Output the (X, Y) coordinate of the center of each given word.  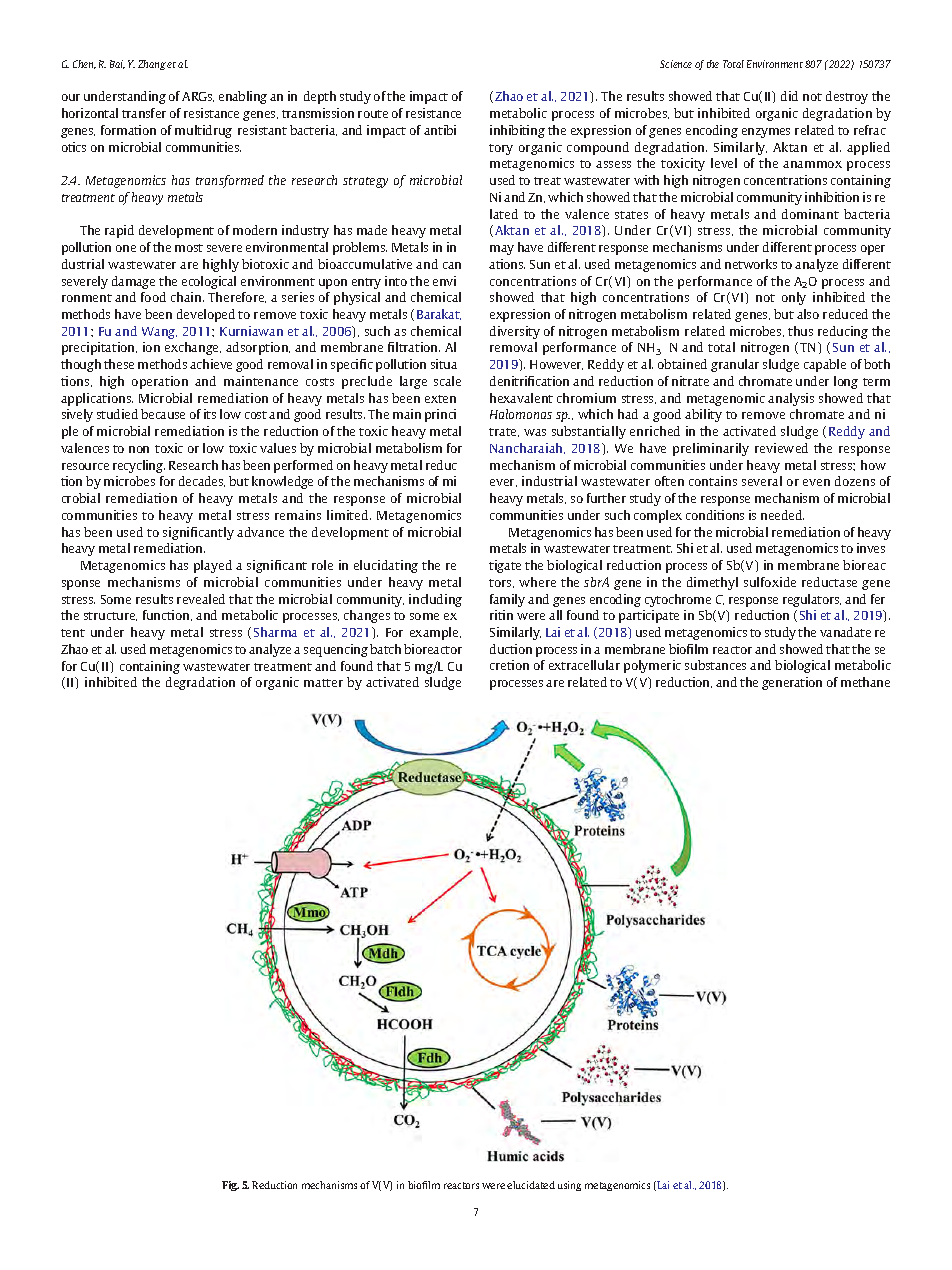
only (794, 298)
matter (323, 683)
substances (715, 665)
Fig (230, 1186)
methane (865, 682)
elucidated (531, 1185)
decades (202, 481)
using (569, 1186)
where (537, 582)
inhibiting (517, 131)
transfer (144, 113)
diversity (515, 332)
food (153, 297)
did (789, 96)
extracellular (584, 665)
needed (782, 515)
